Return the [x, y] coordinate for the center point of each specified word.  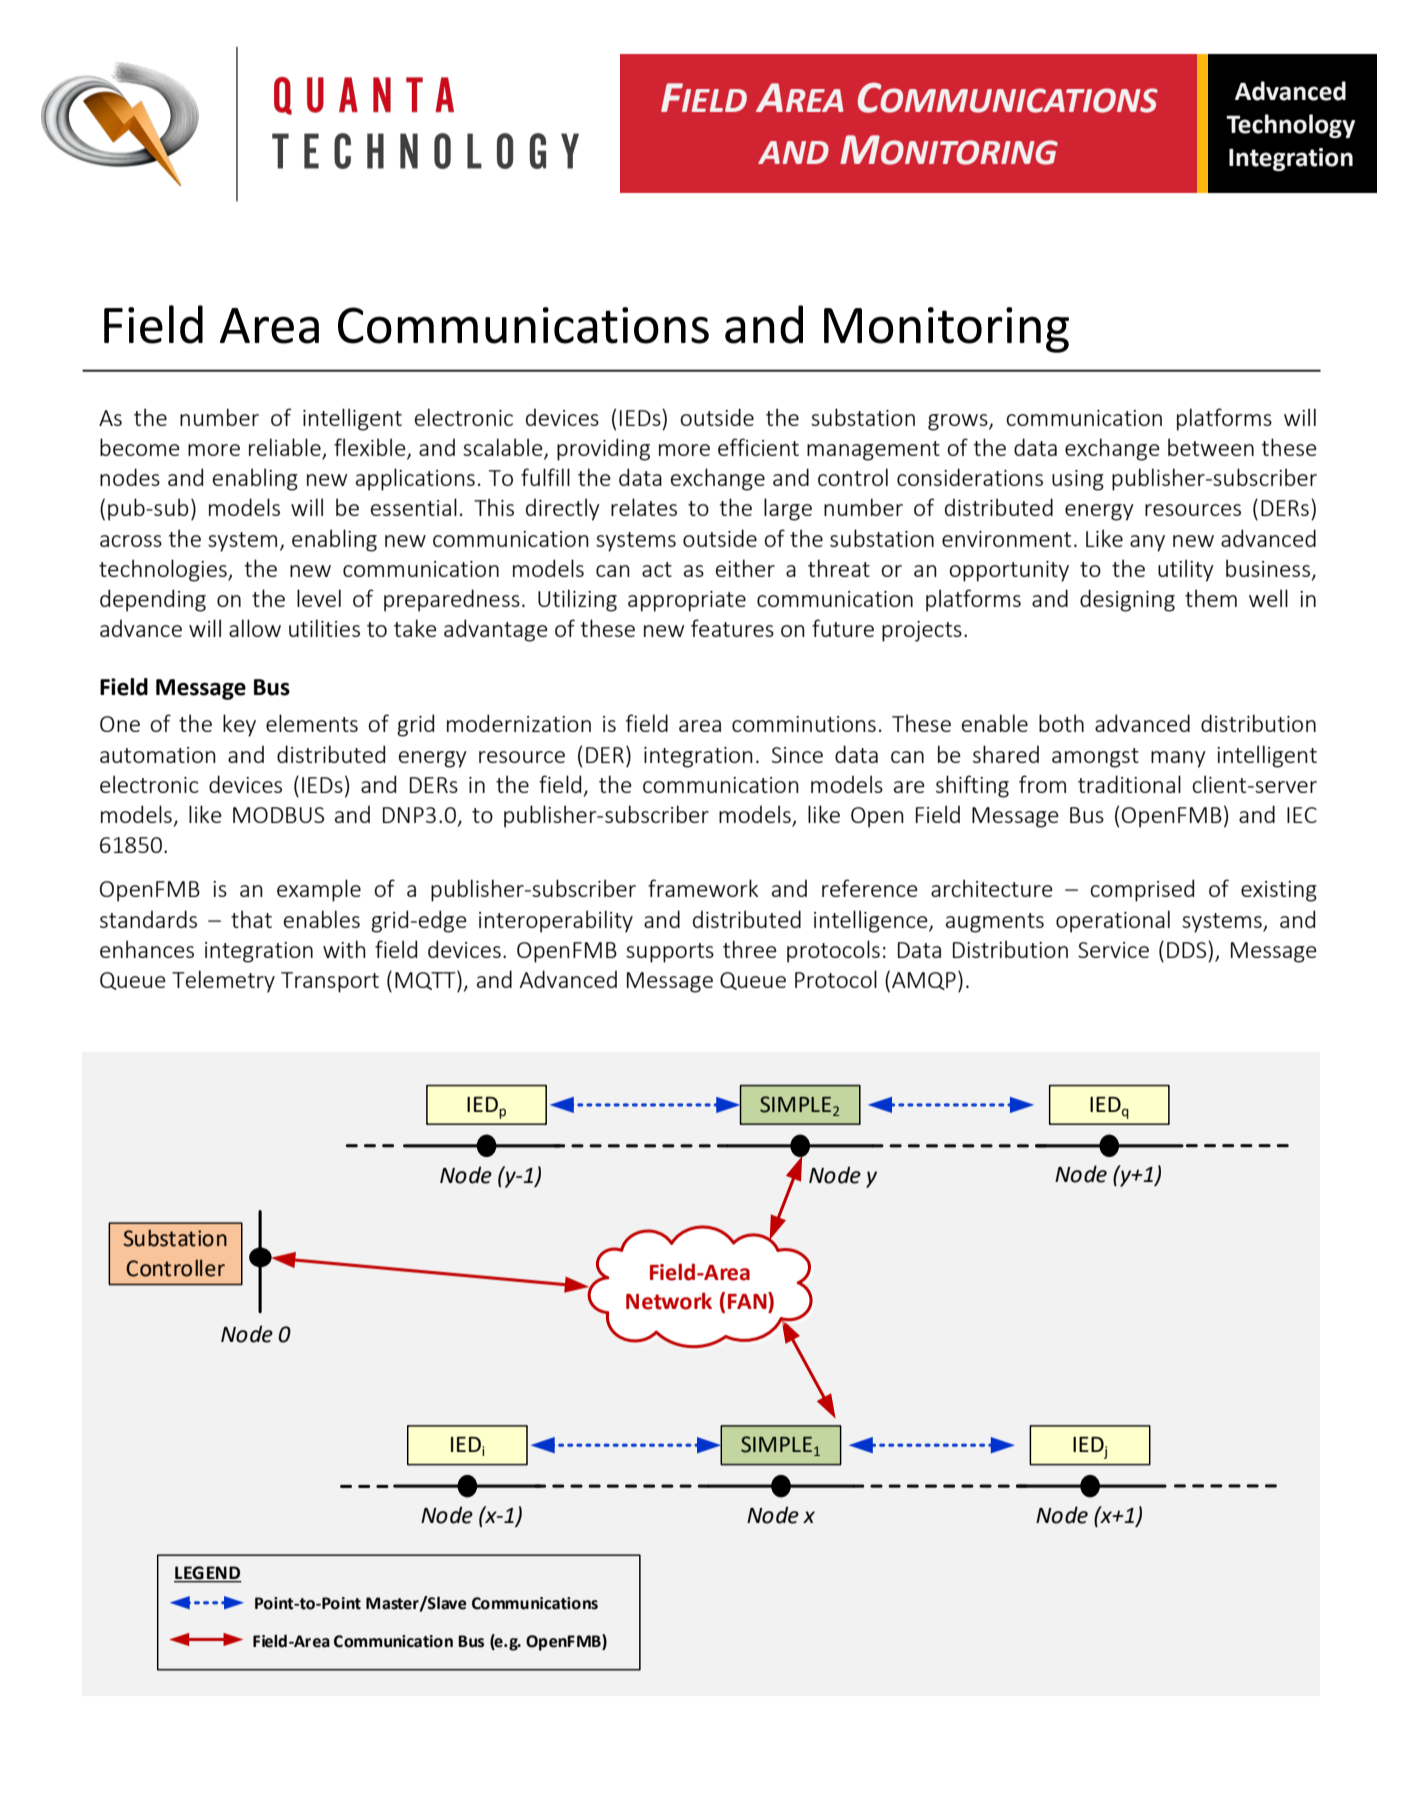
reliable [286, 448]
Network [669, 1301]
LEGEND [208, 1574]
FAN [748, 1300]
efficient [758, 447]
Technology [1290, 126]
